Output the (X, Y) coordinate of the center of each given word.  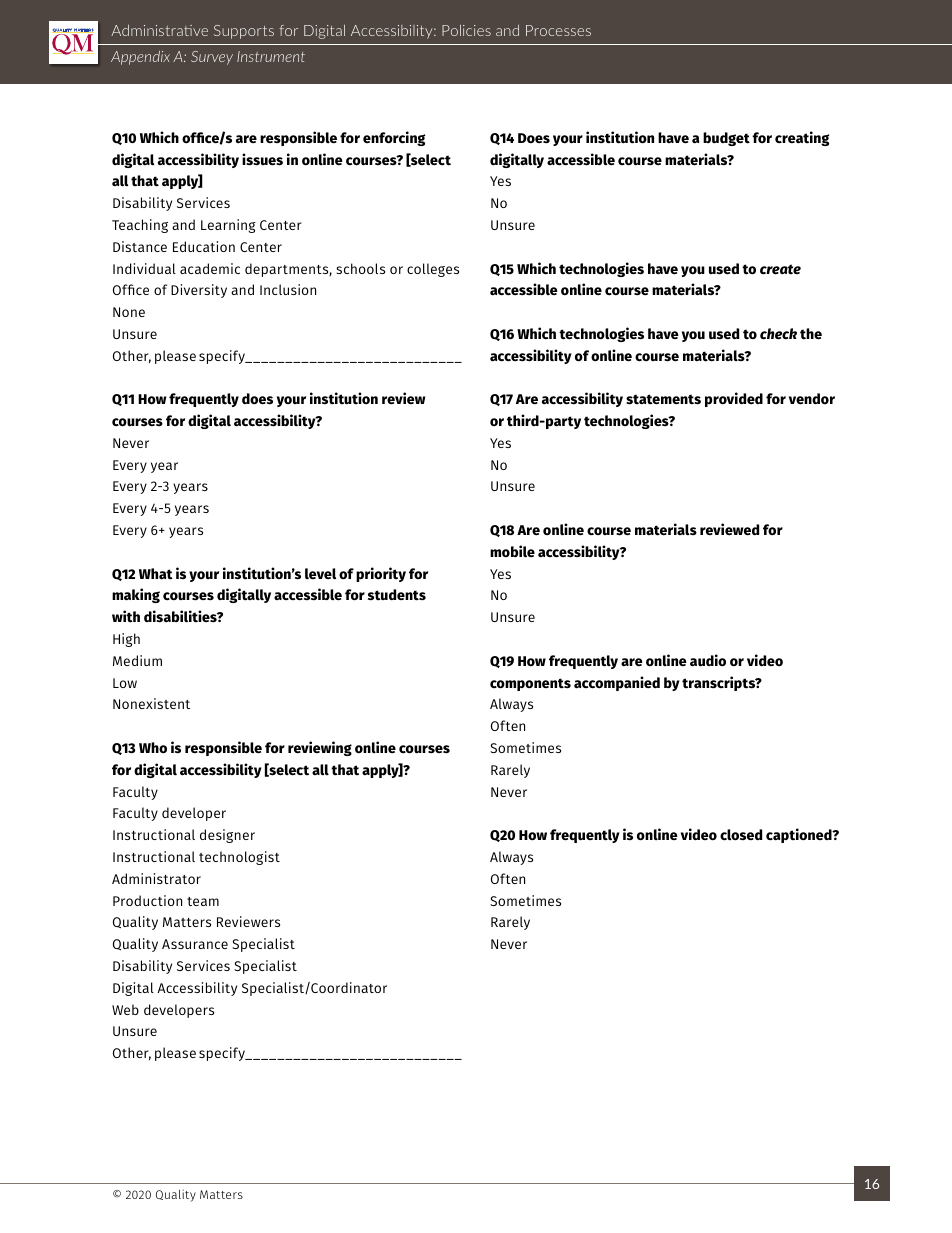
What (156, 574)
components (530, 684)
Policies (466, 30)
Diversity (199, 291)
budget (726, 139)
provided (734, 399)
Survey (212, 58)
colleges (433, 270)
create (780, 269)
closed (741, 835)
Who (153, 748)
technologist (239, 858)
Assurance (195, 944)
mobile (512, 551)
